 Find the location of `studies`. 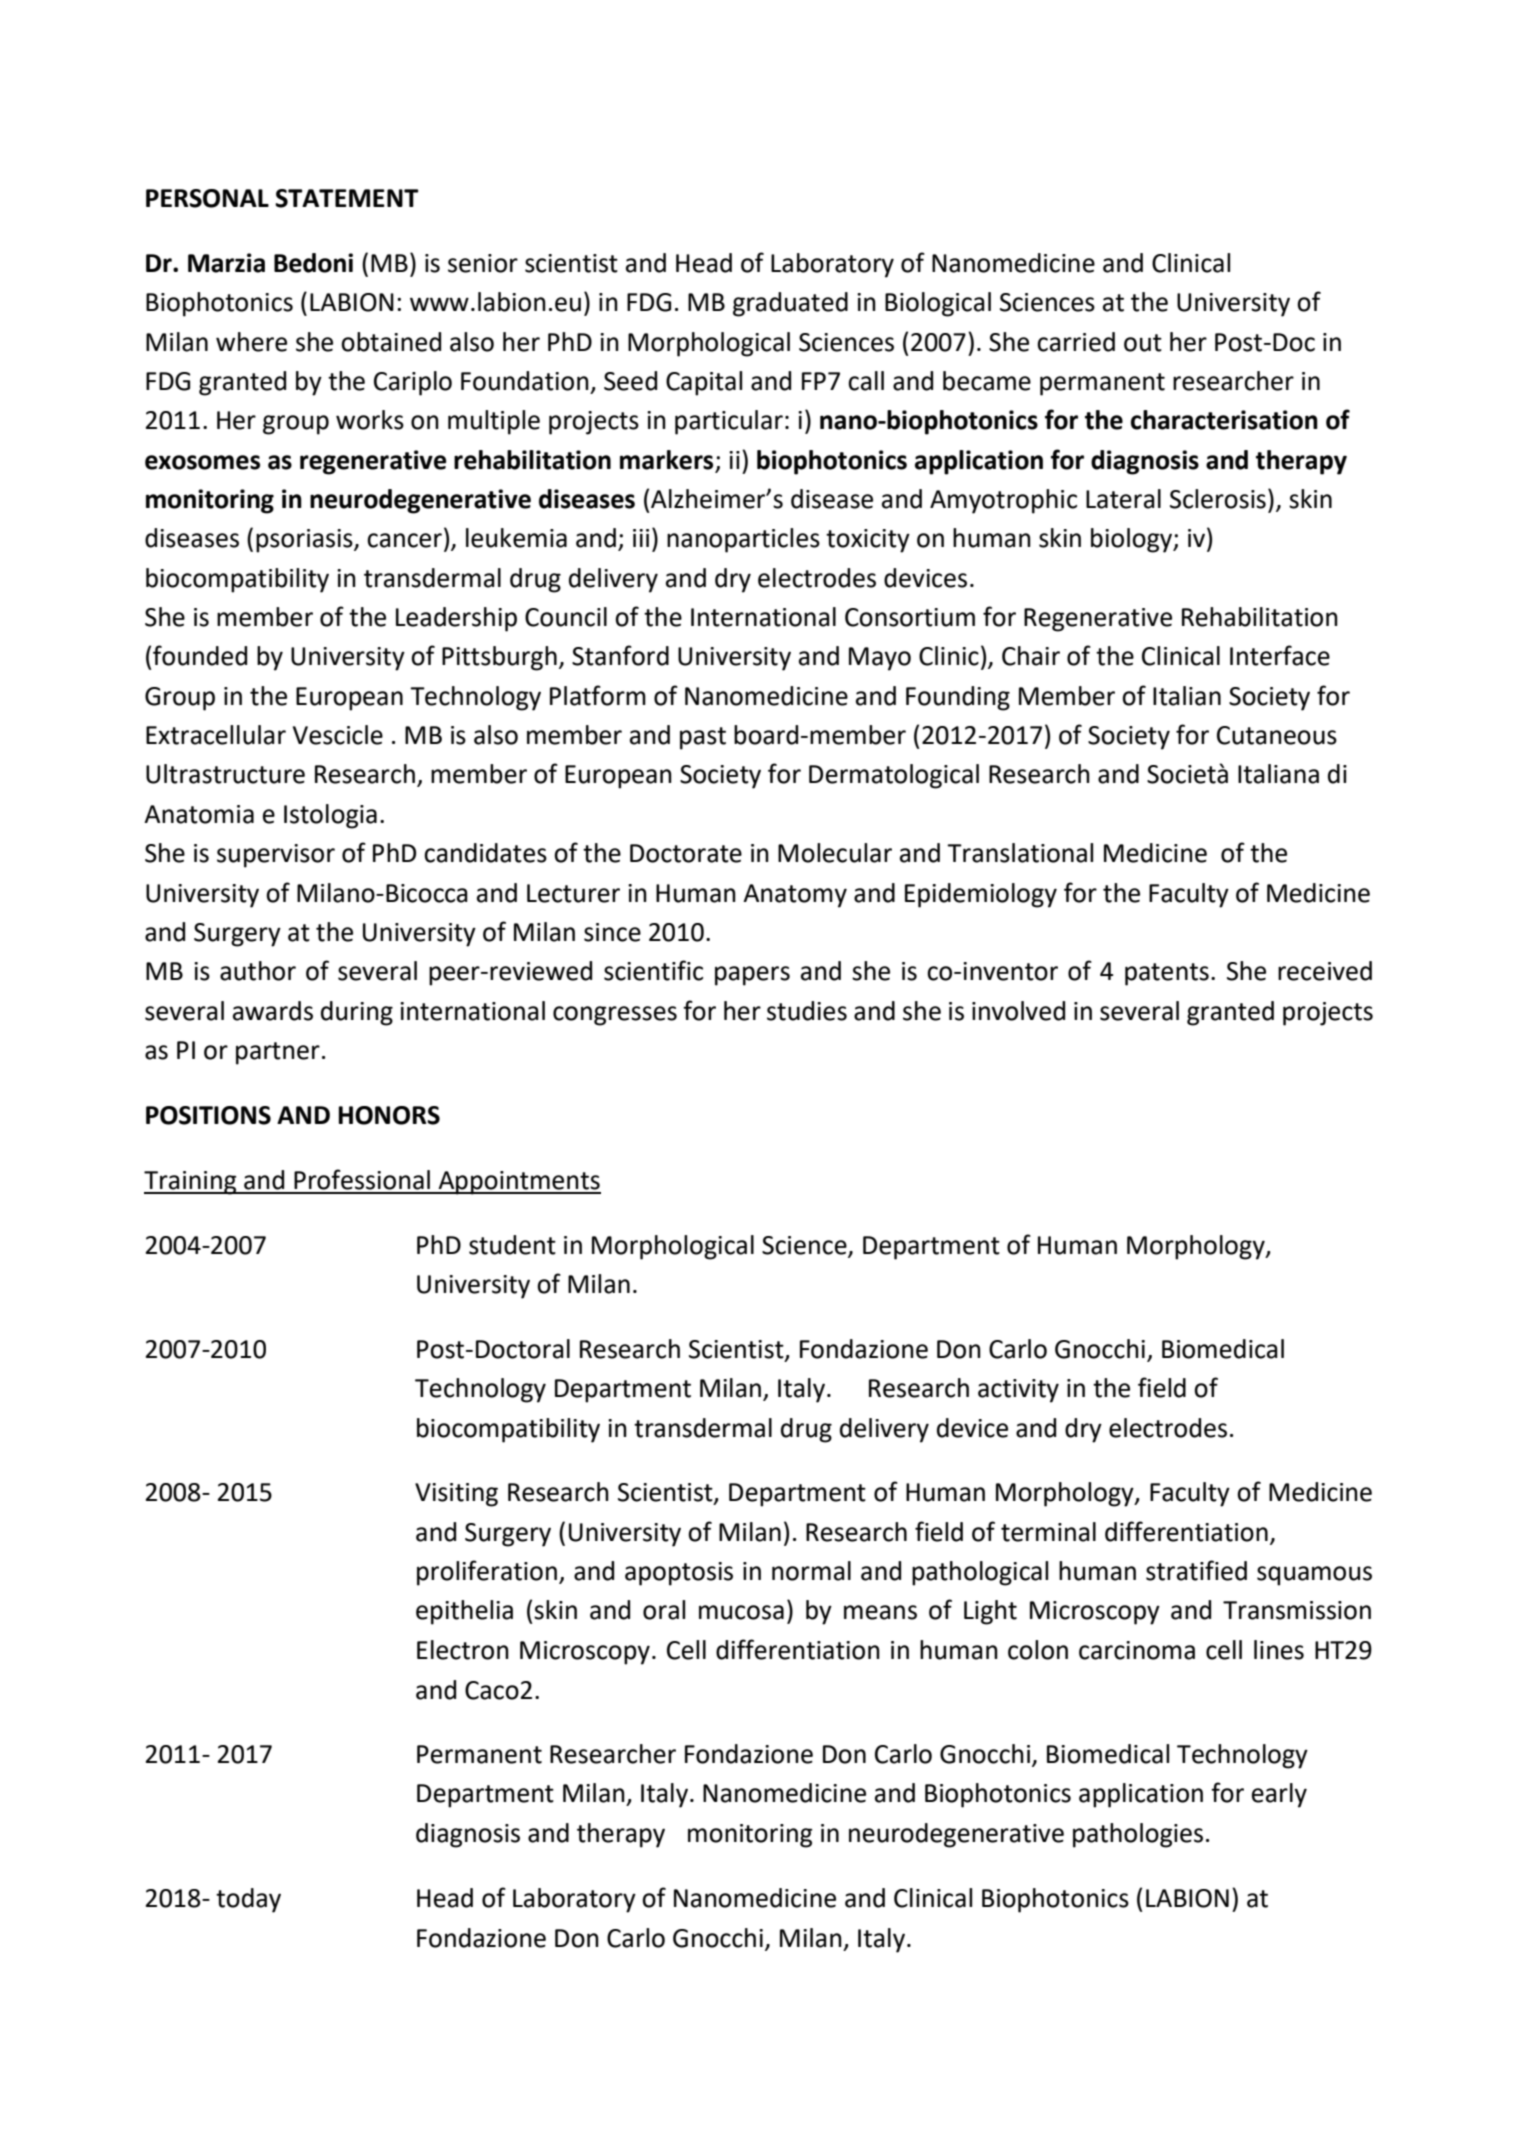

studies is located at coordinates (807, 1011).
